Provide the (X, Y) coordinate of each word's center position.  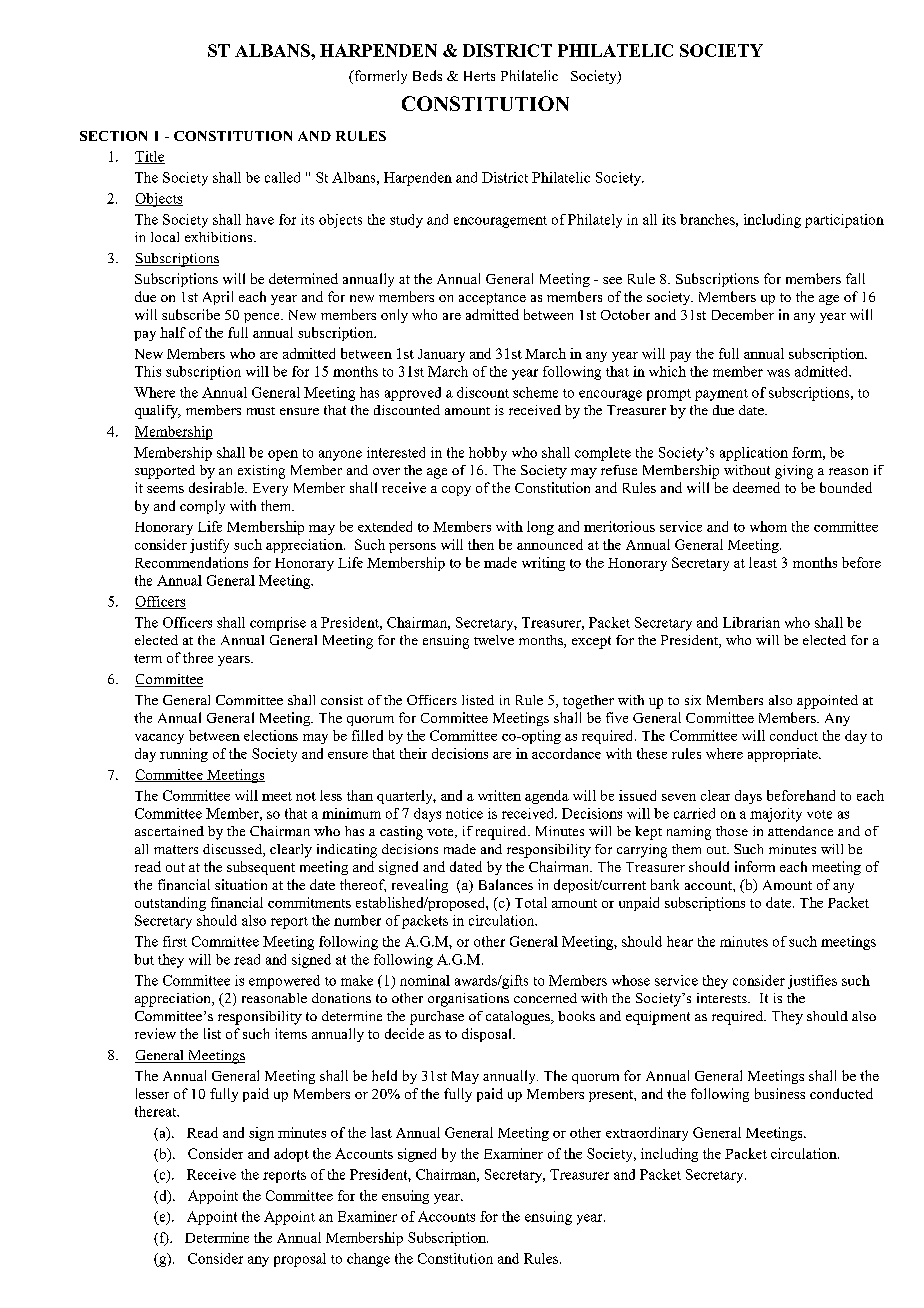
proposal (300, 1260)
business (780, 1093)
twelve (494, 640)
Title (150, 157)
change (368, 1260)
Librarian (751, 622)
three (198, 657)
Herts (479, 76)
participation (844, 221)
